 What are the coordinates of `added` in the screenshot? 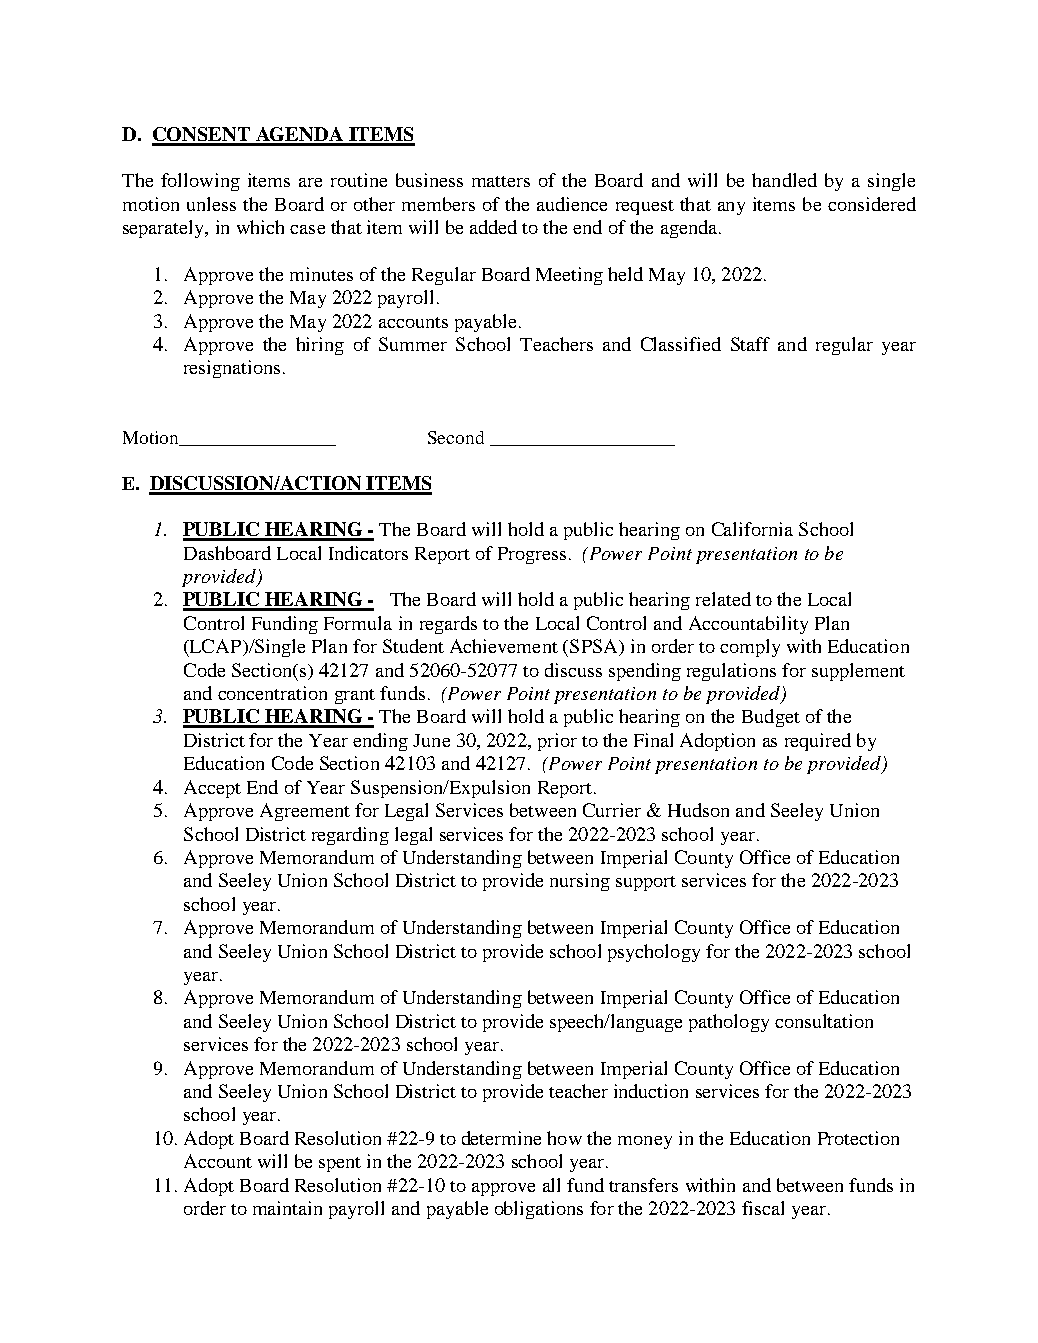 It's located at (493, 227).
